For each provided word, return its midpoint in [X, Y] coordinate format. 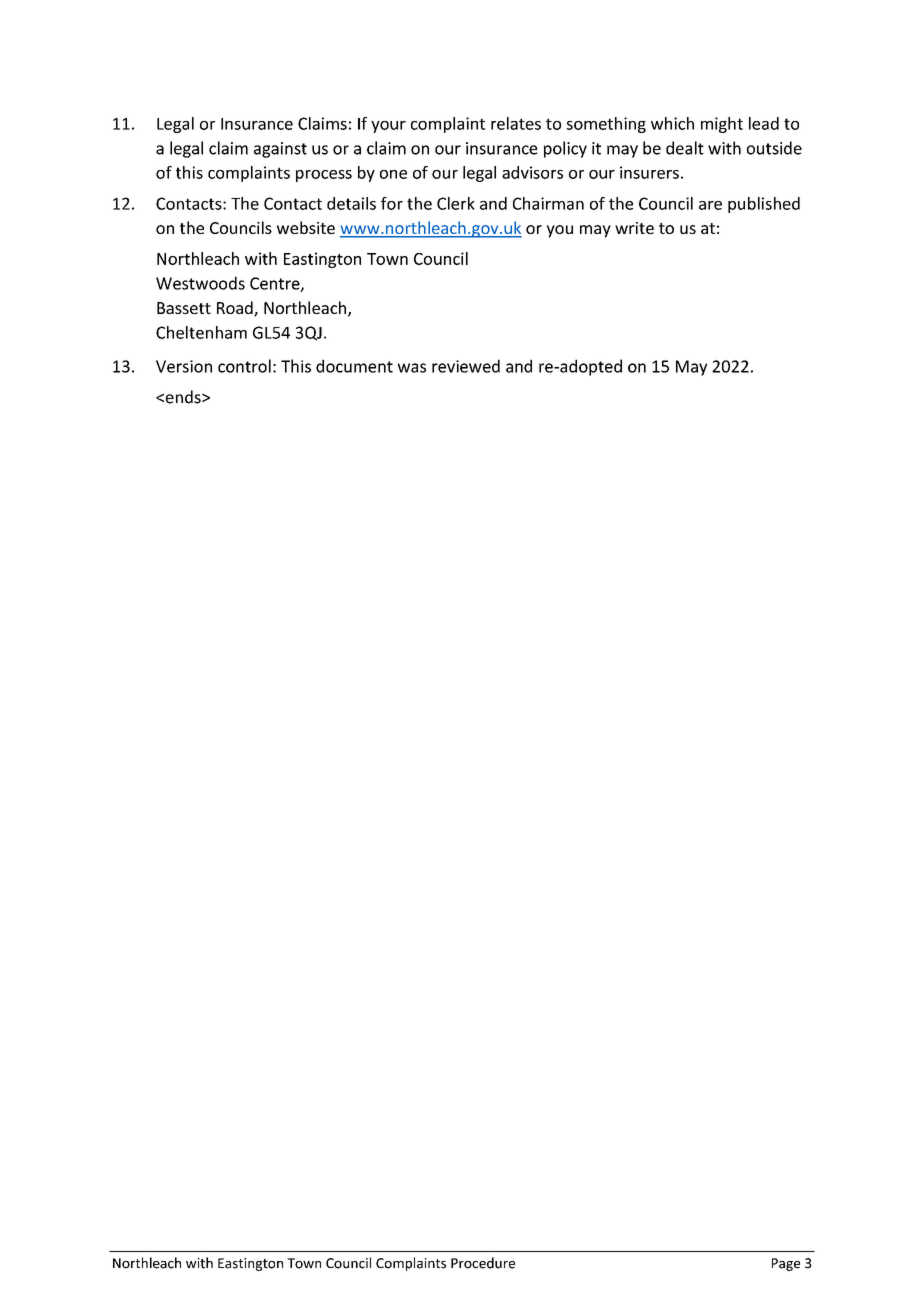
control [244, 366]
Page [786, 1264]
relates [516, 123]
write [634, 228]
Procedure [483, 1263]
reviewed [466, 366]
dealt [685, 148]
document [354, 366]
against [280, 150]
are [710, 205]
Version [184, 366]
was [412, 368]
